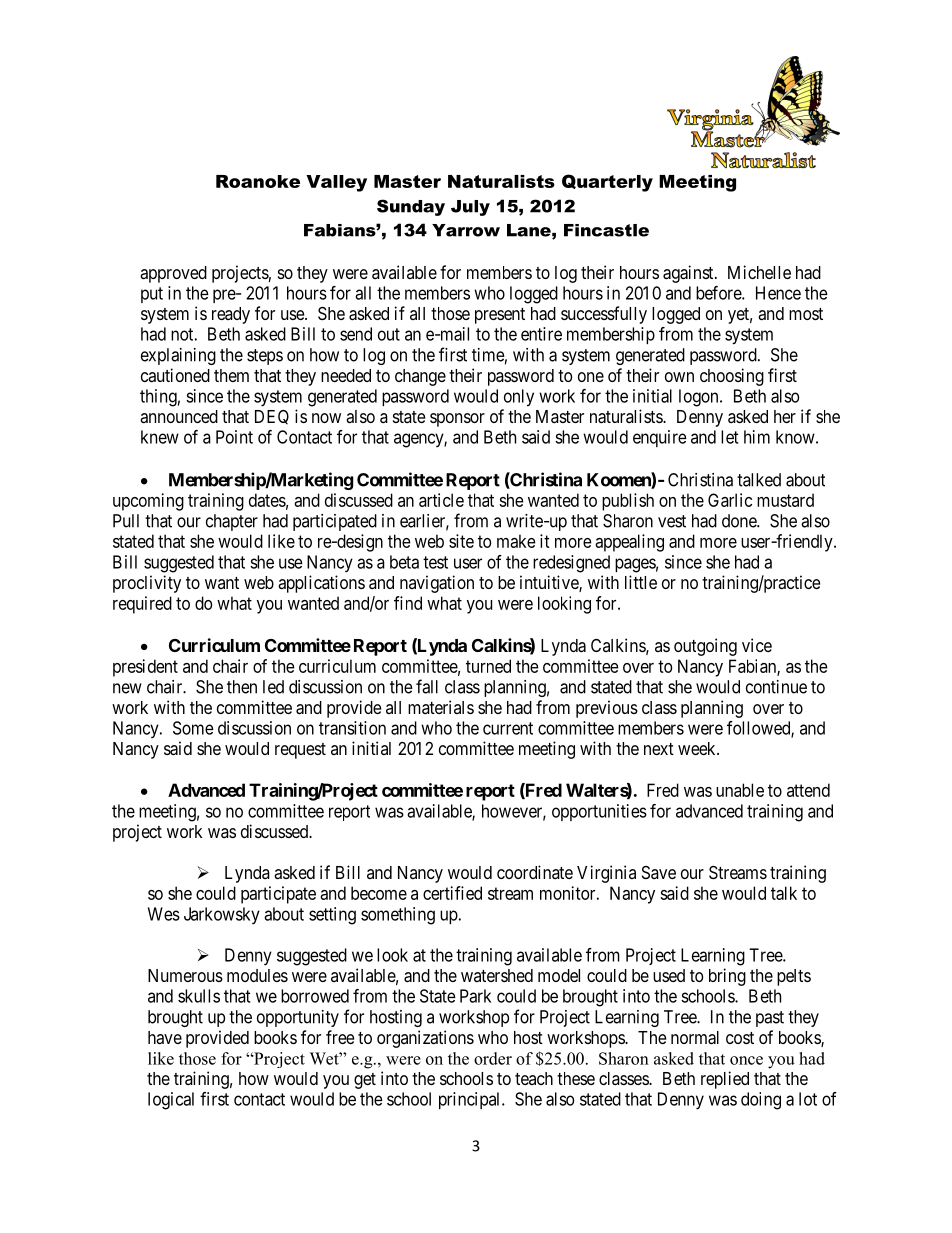 The height and width of the image is (1233, 952). What do you see at coordinates (725, 1080) in the image?
I see `replied` at bounding box center [725, 1080].
